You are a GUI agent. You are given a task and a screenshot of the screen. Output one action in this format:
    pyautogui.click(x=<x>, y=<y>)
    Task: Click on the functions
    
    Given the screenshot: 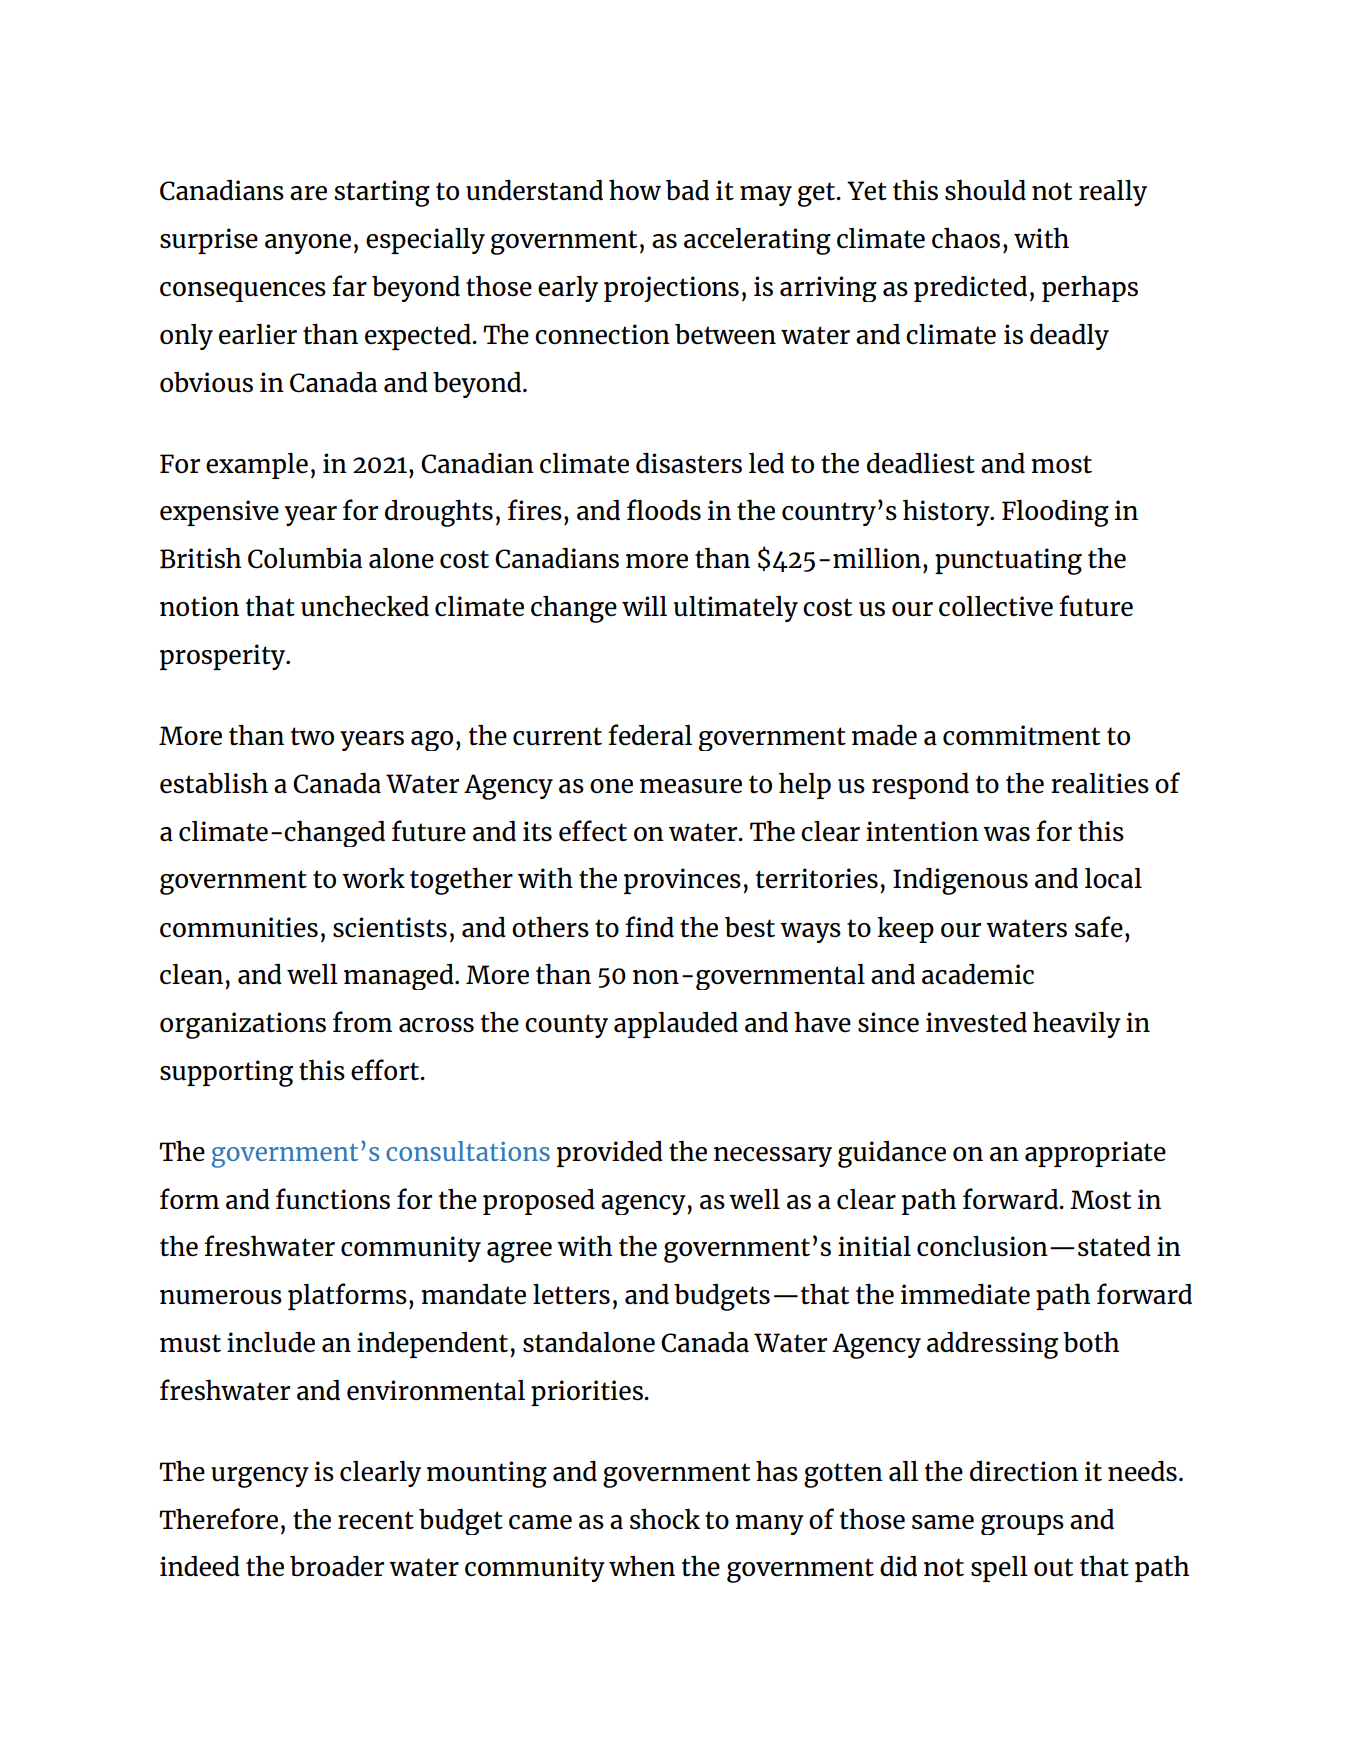 What is the action you would take?
    pyautogui.click(x=333, y=1199)
